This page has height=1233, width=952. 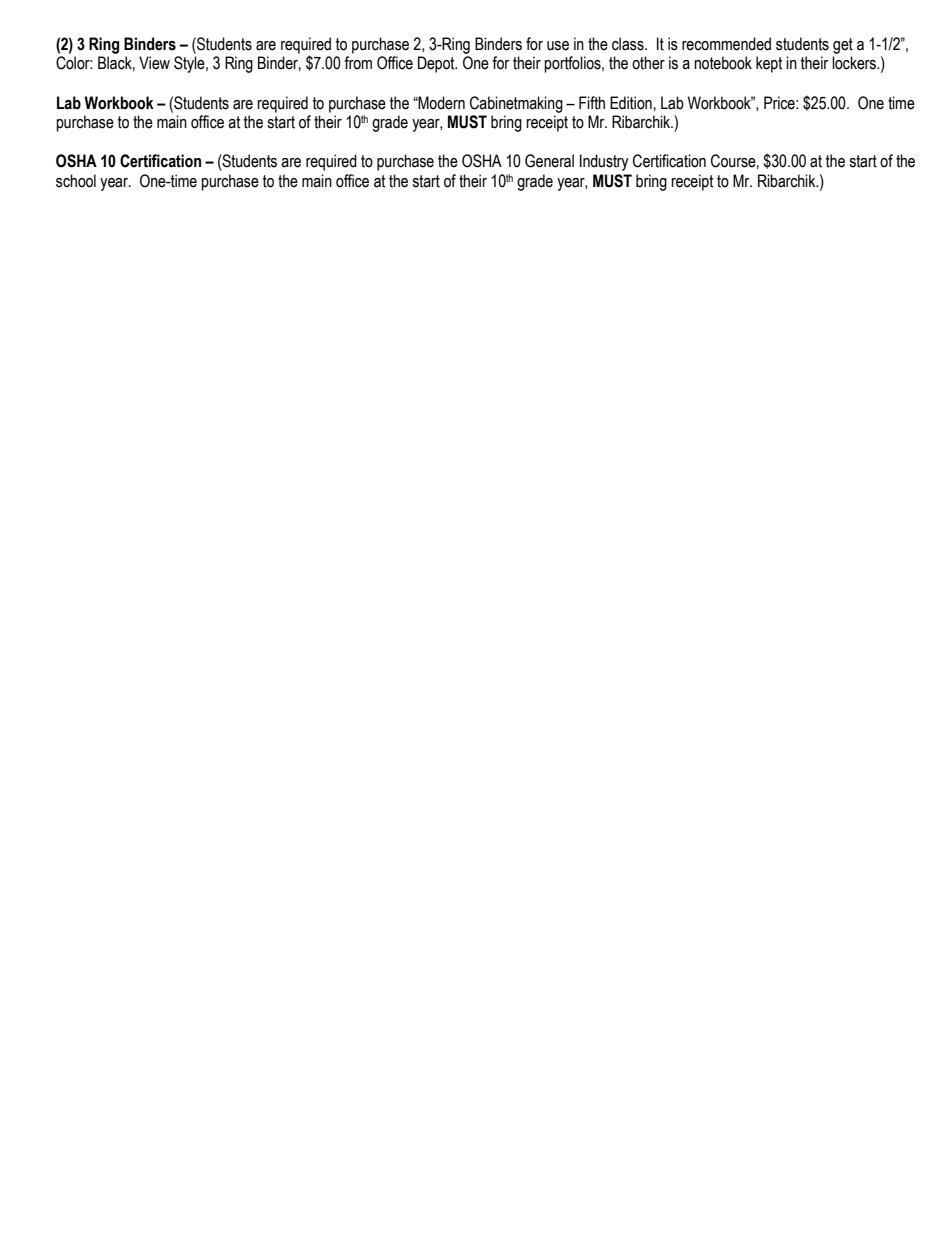 I want to click on Industry, so click(x=604, y=162).
